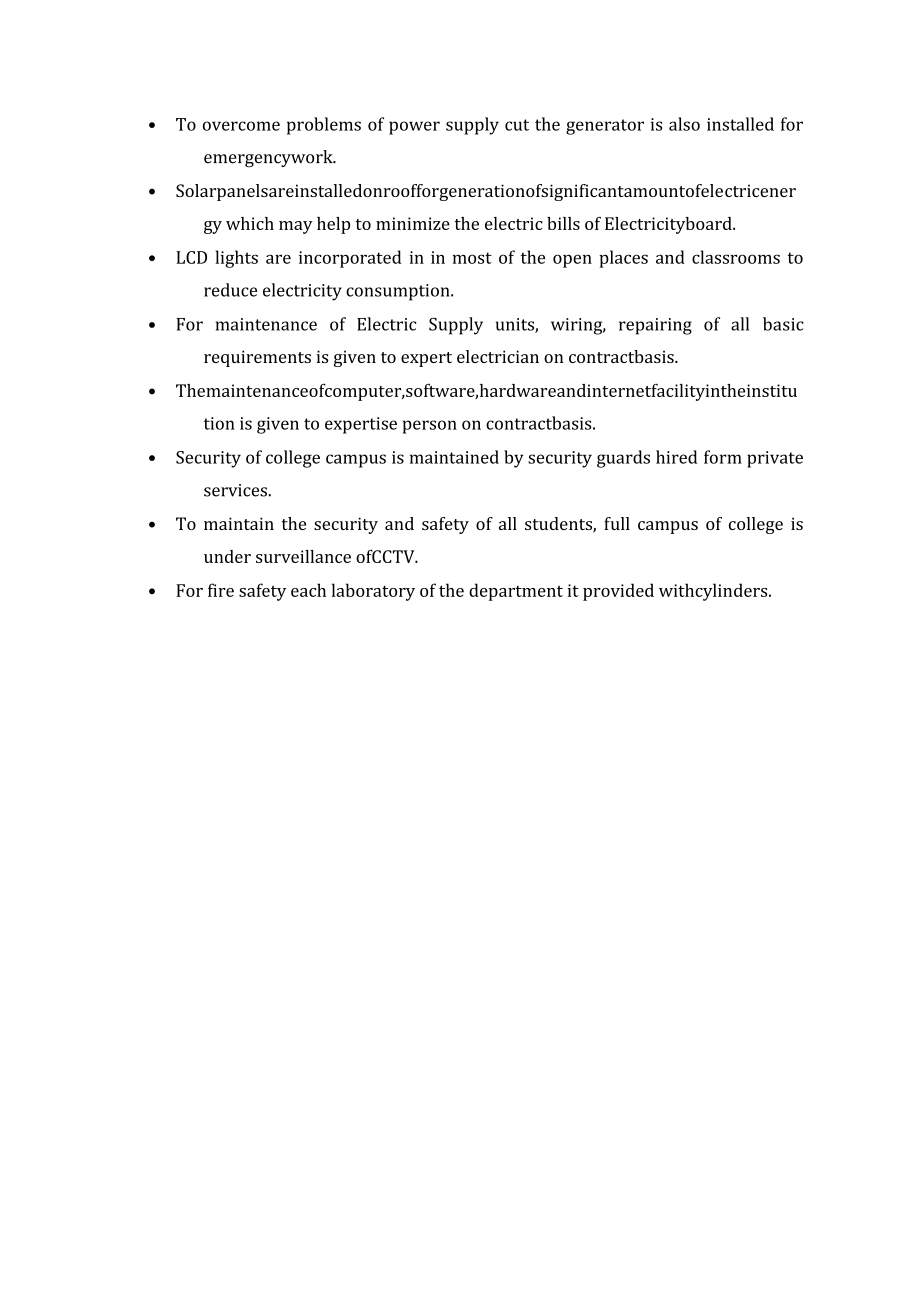  Describe the element at coordinates (684, 124) in the page. I see `also` at that location.
